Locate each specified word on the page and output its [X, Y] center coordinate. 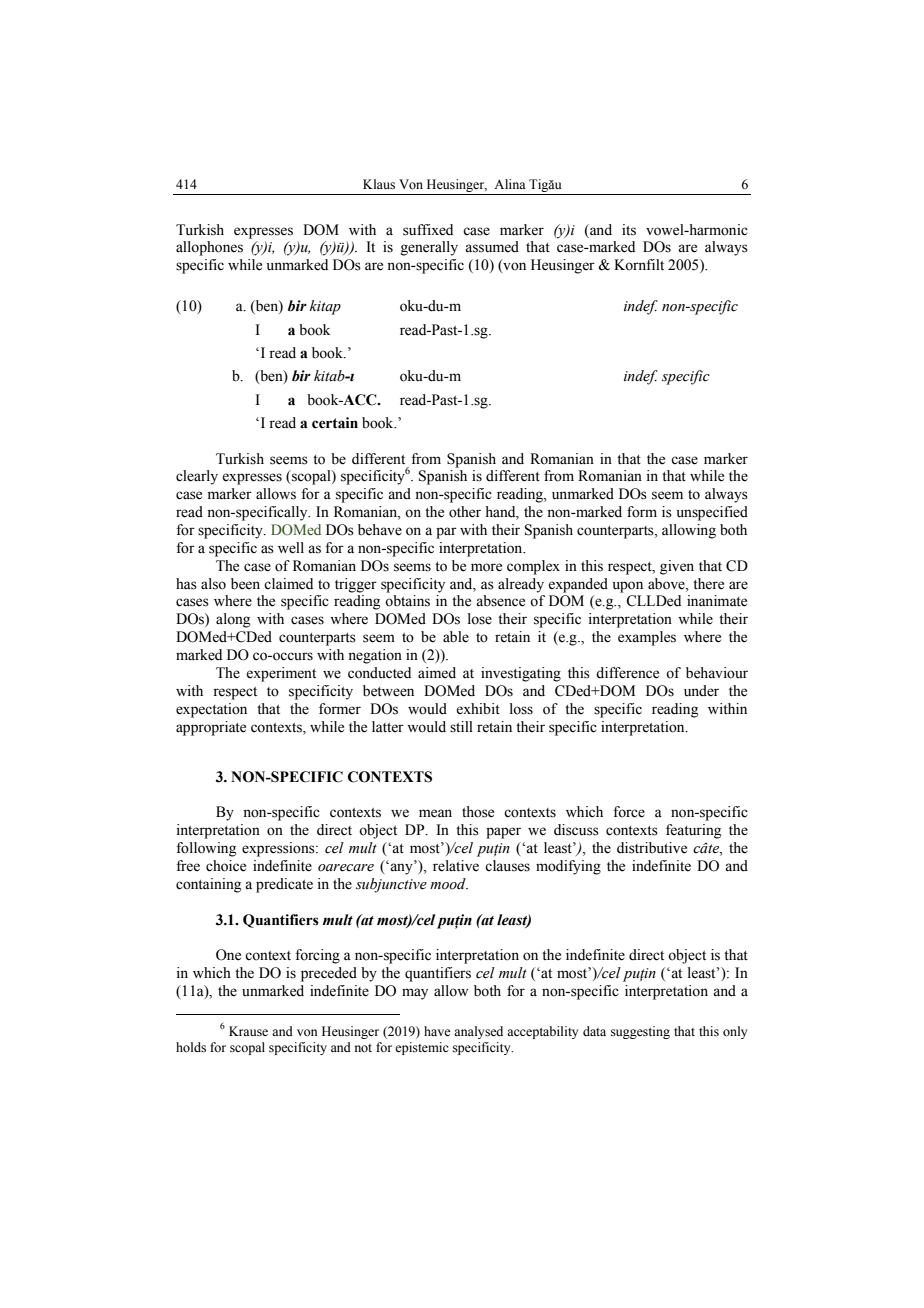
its [629, 230]
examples [647, 638]
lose [480, 619]
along [233, 620]
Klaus [379, 184]
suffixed [428, 230]
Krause [248, 1031]
